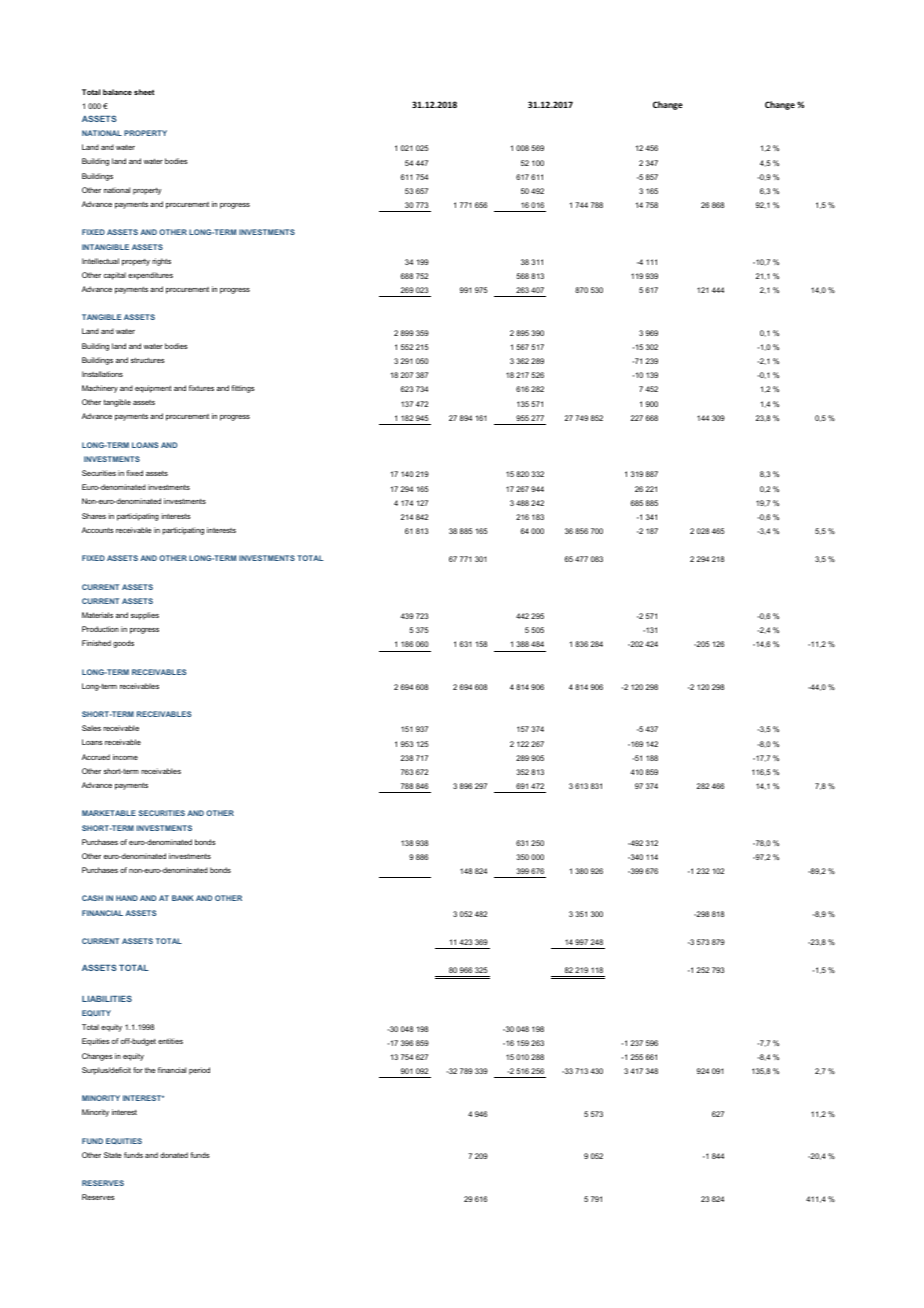 The image size is (924, 1308). What do you see at coordinates (144, 92) in the document?
I see `sheet` at bounding box center [144, 92].
